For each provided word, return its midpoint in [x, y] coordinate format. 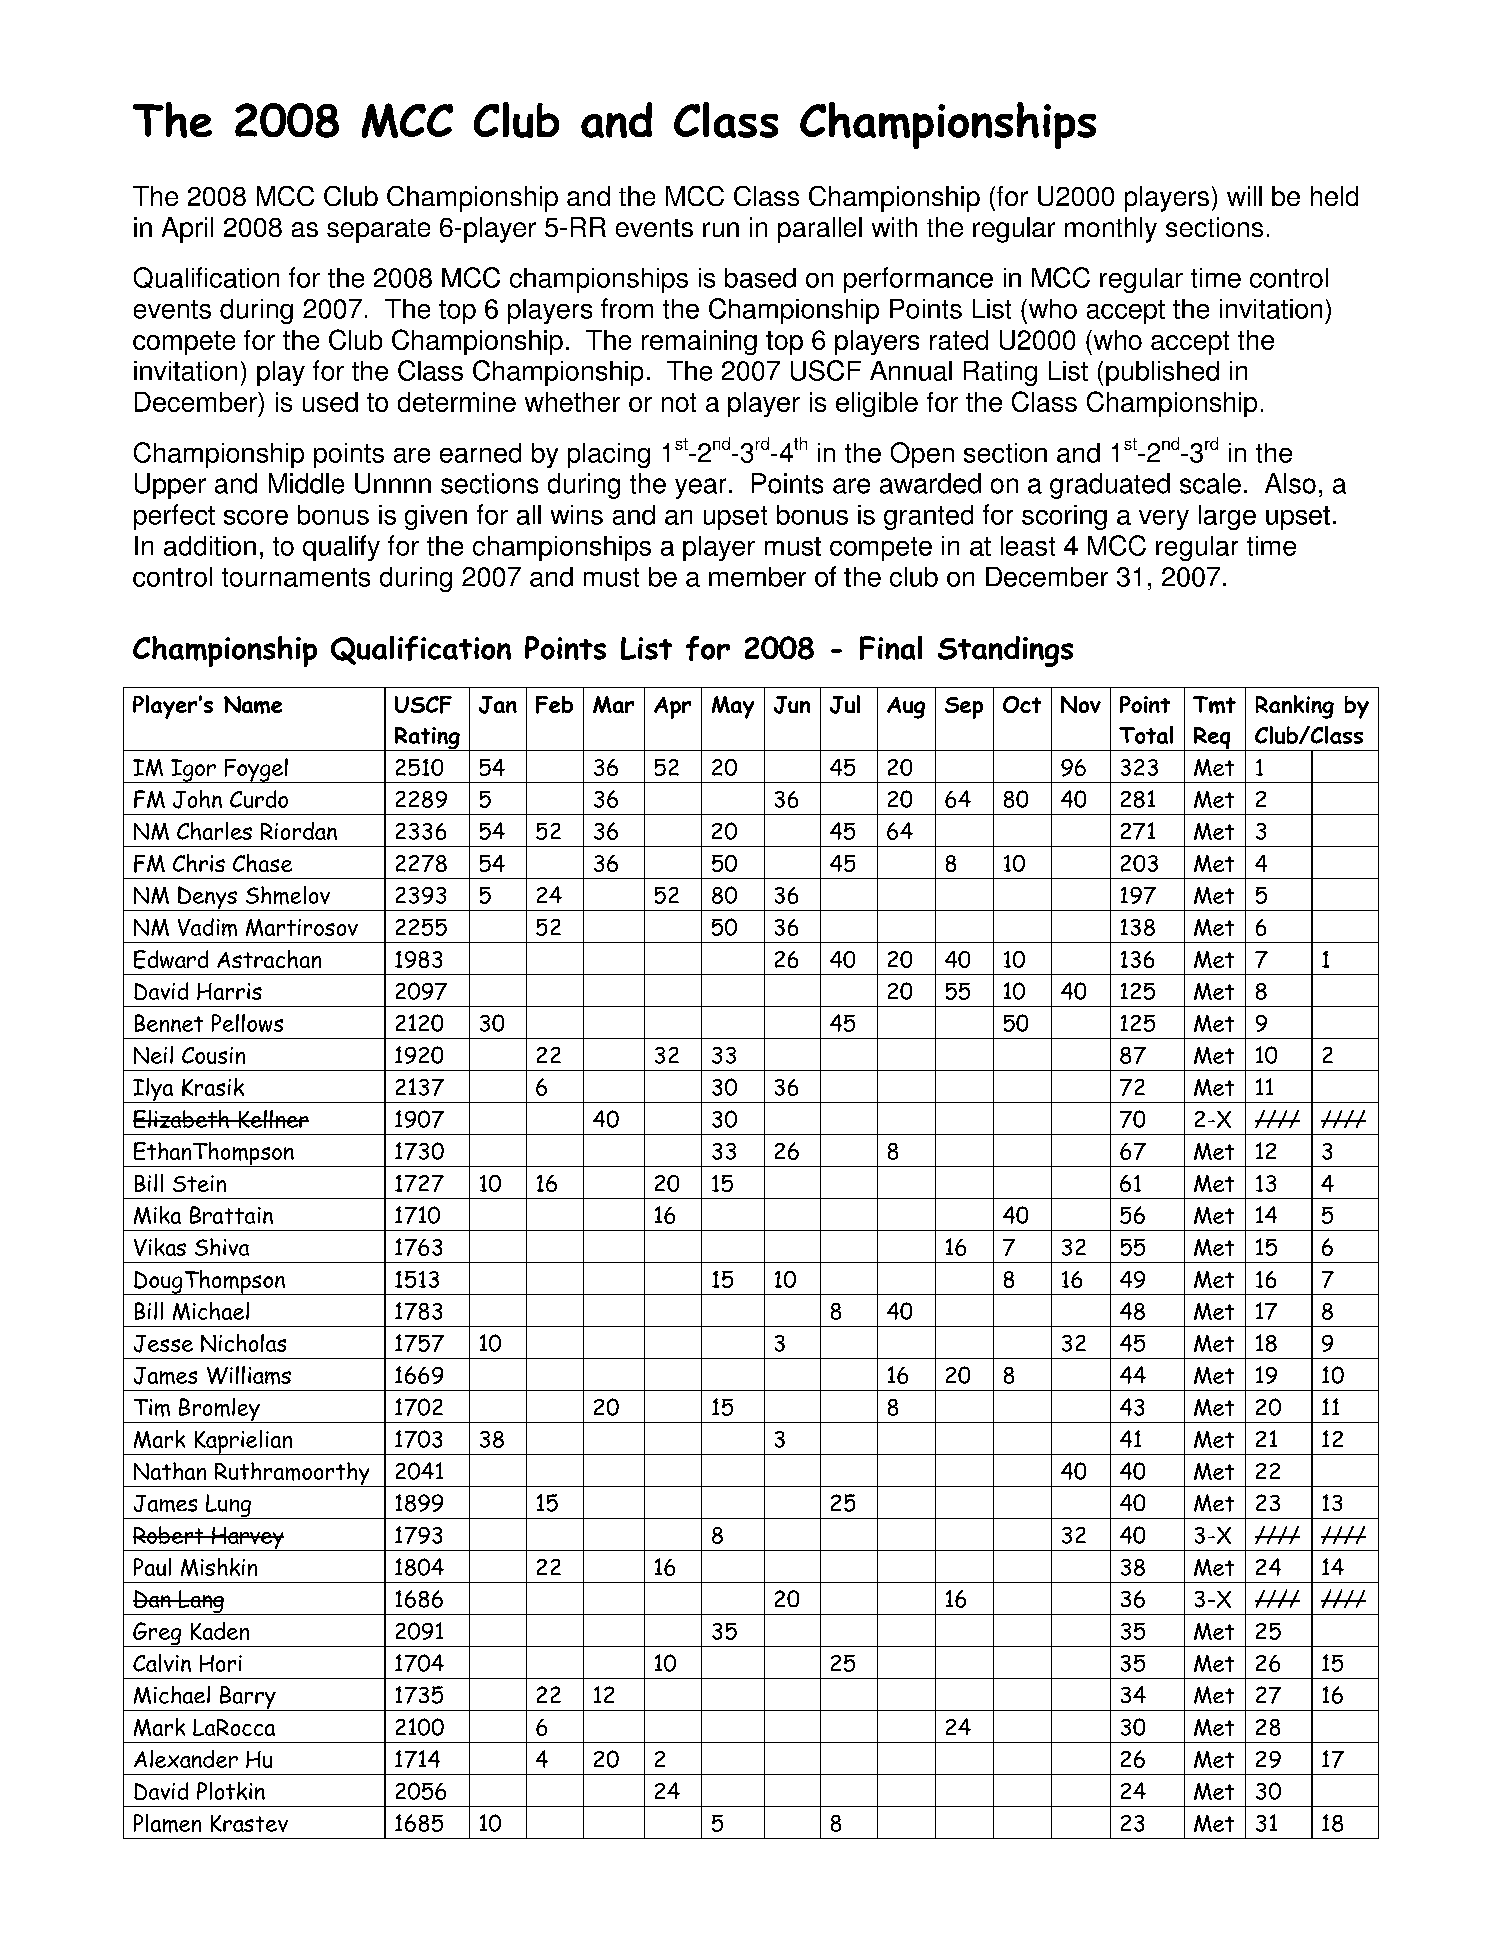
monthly [1111, 230]
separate [378, 231]
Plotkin [231, 1791]
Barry [248, 1698]
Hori [221, 1663]
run [721, 229]
